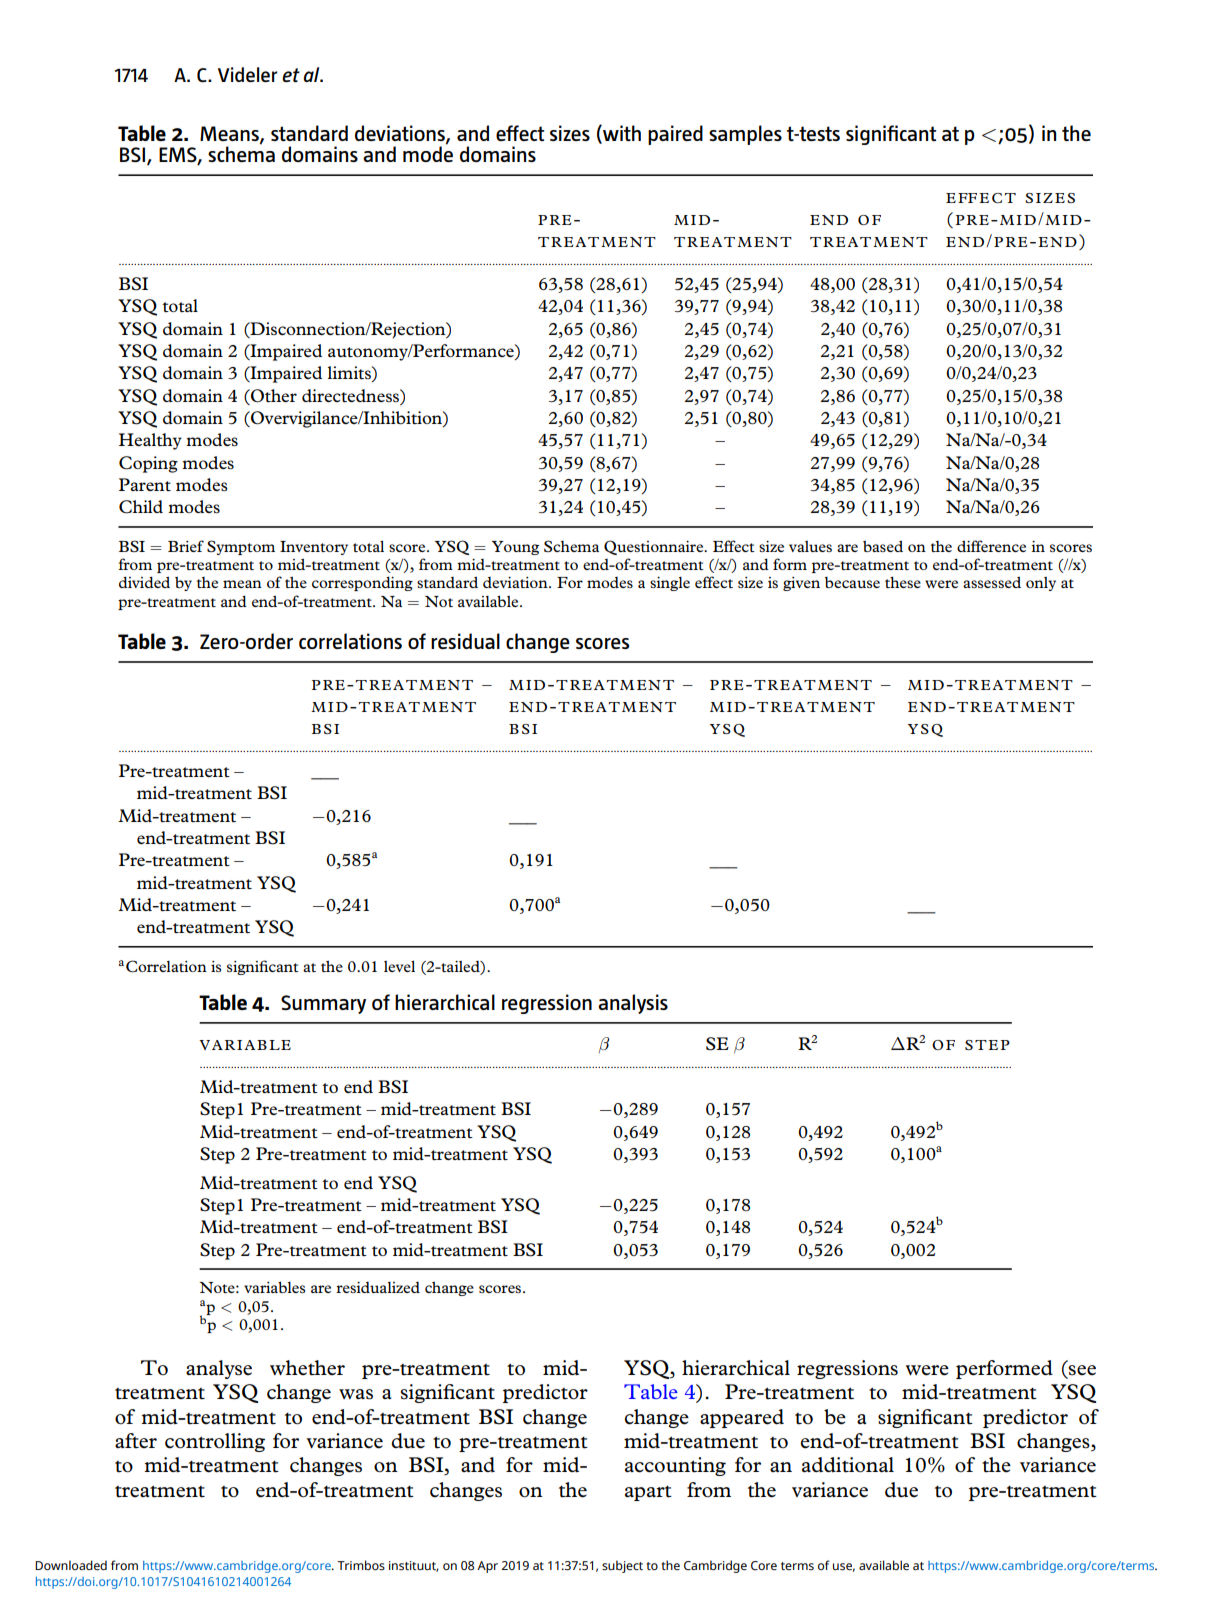  Describe the element at coordinates (323, 1004) in the document. I see `Summary` at that location.
